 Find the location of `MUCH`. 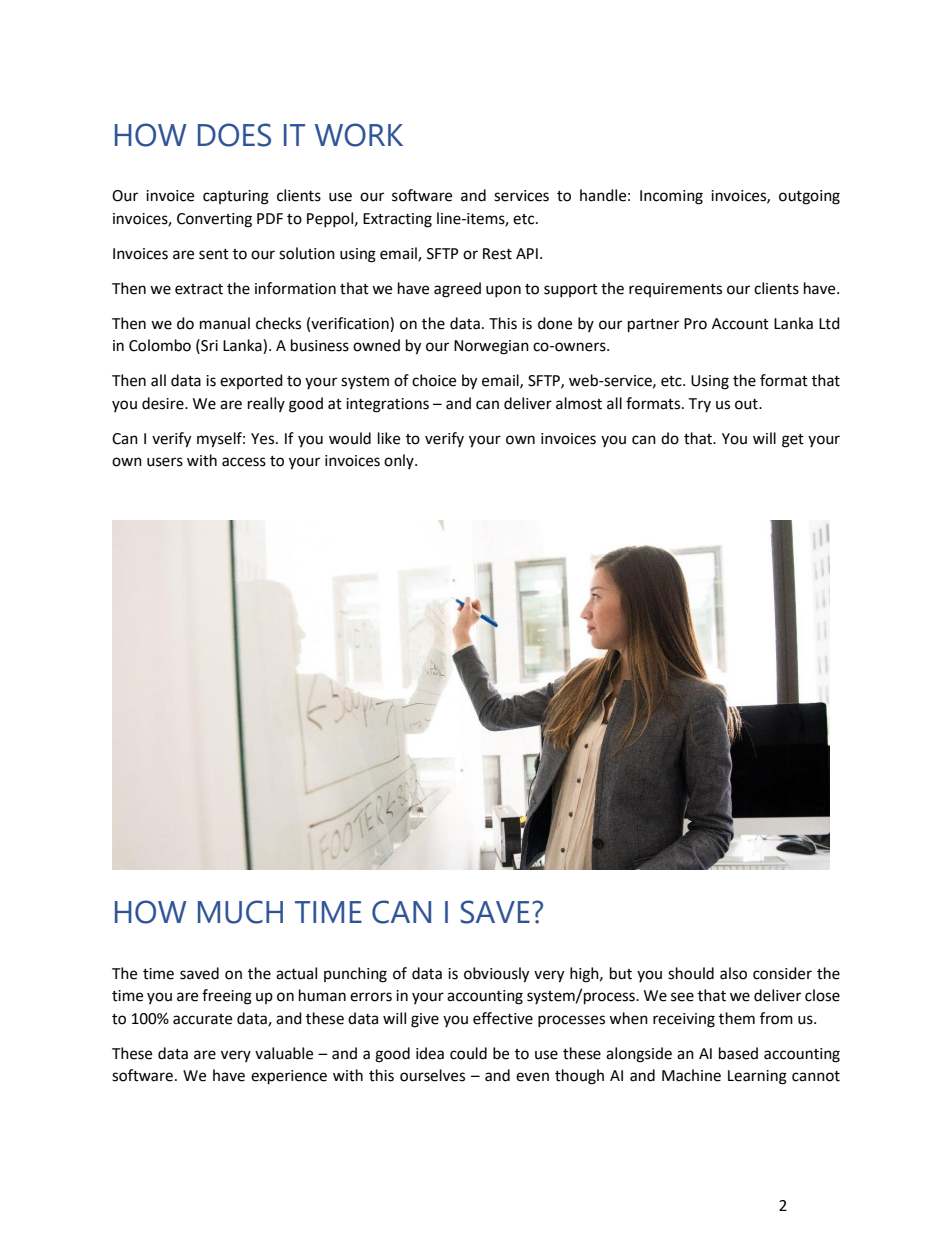

MUCH is located at coordinates (240, 912).
